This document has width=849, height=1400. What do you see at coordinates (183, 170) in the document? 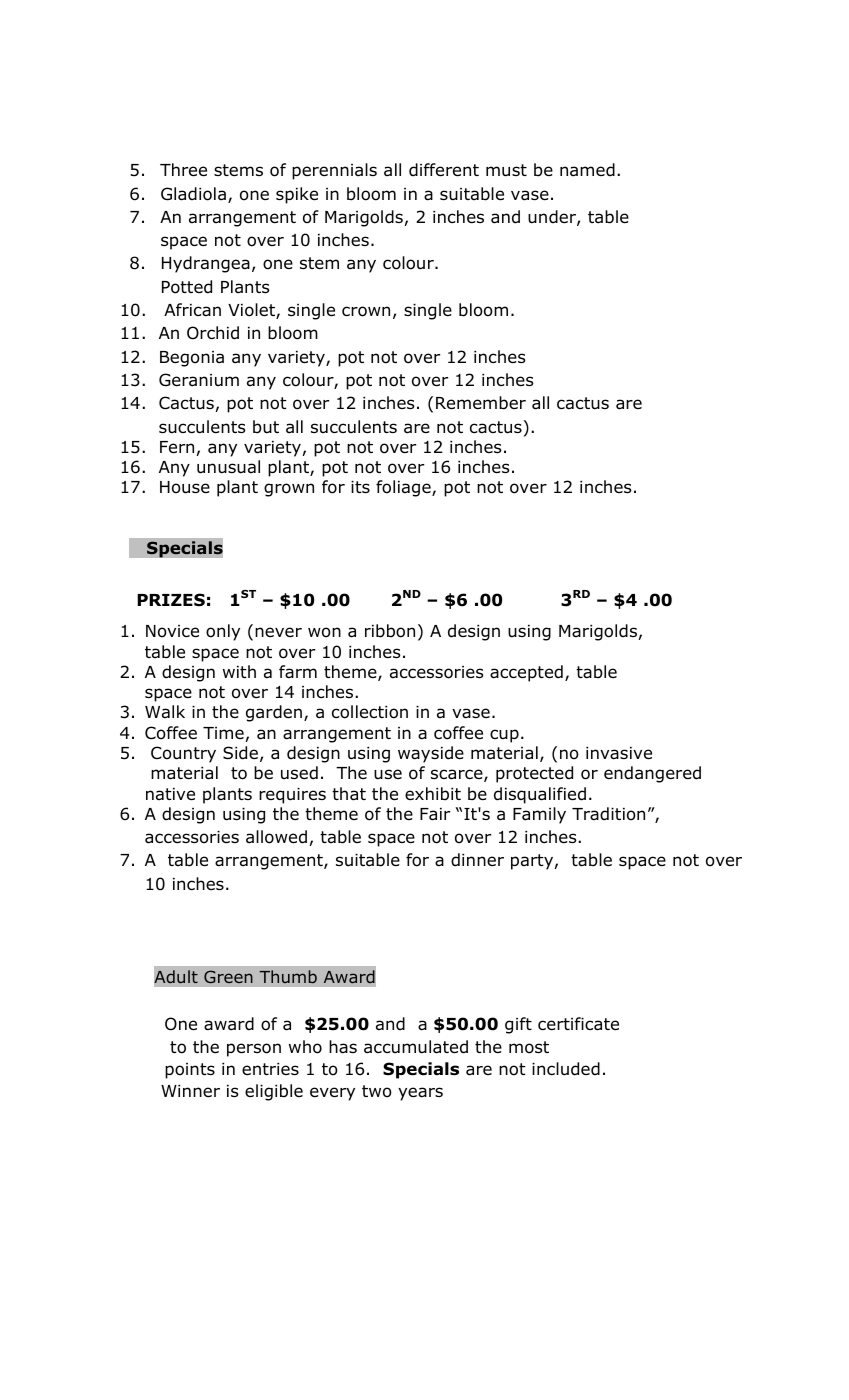
I see `Three` at bounding box center [183, 170].
